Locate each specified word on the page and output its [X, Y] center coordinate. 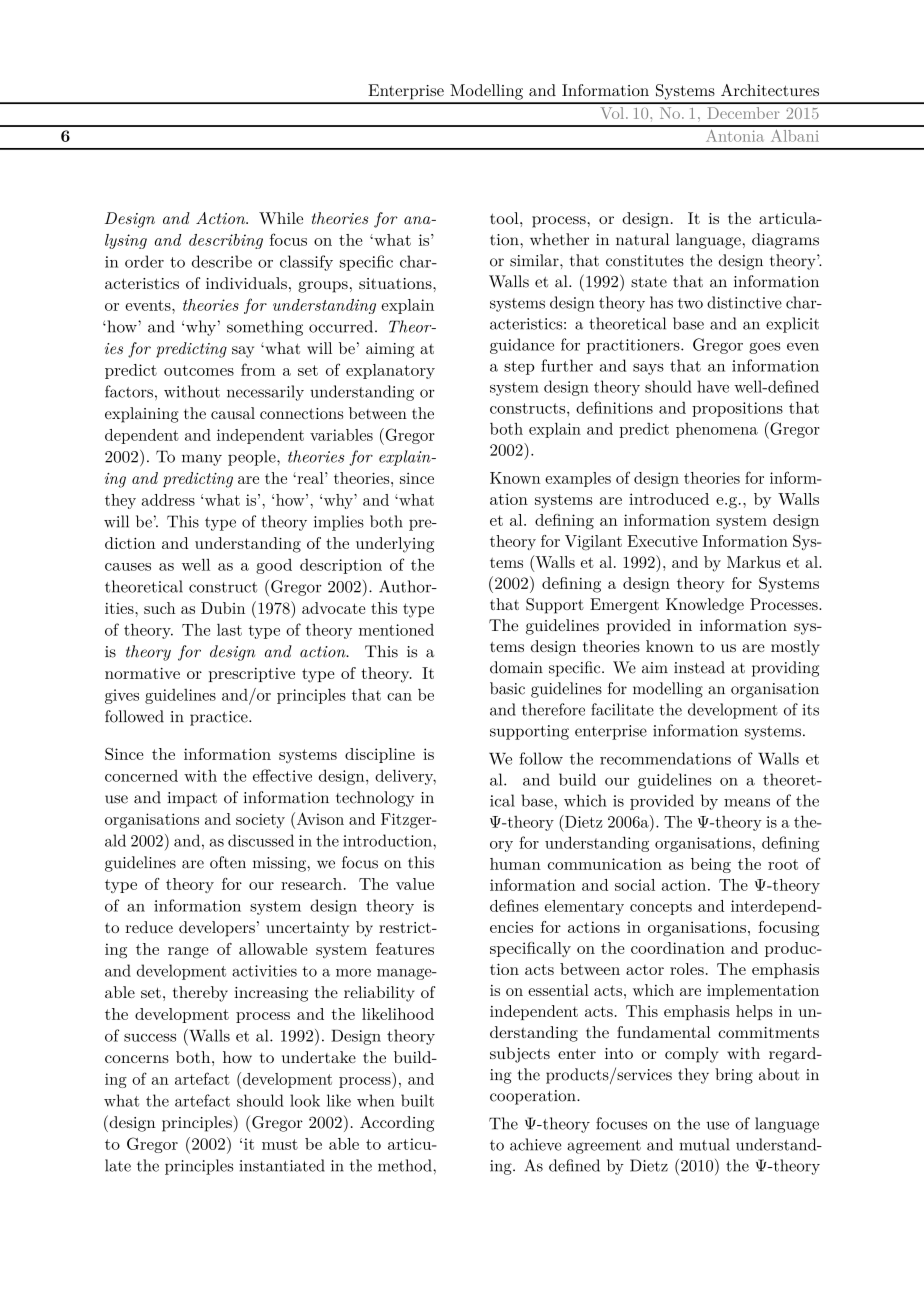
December [743, 113]
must [280, 1144]
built [417, 1100]
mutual [704, 1144]
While [281, 218]
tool [505, 218]
